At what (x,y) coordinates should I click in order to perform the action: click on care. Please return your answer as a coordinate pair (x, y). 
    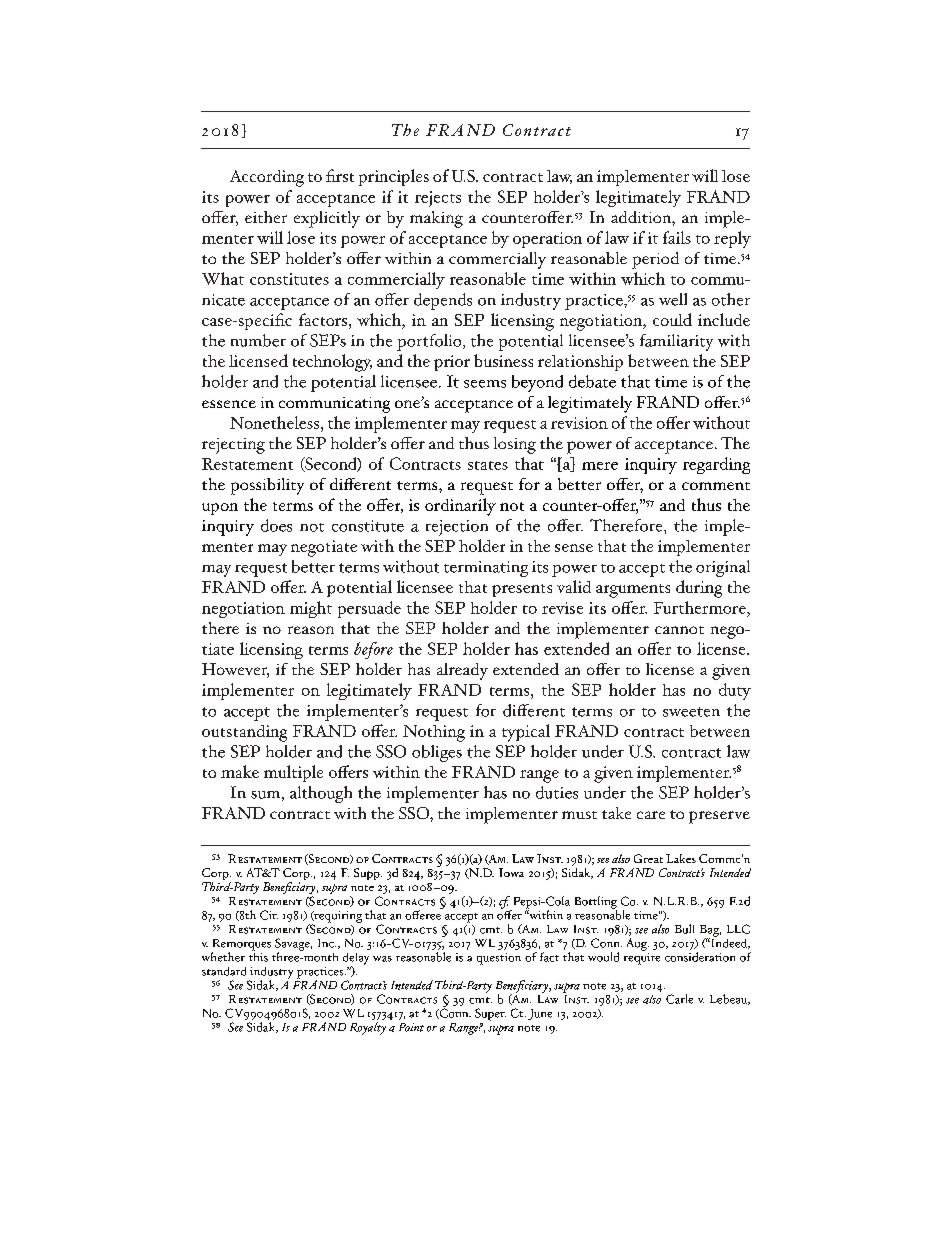
    Looking at the image, I should click on (651, 815).
